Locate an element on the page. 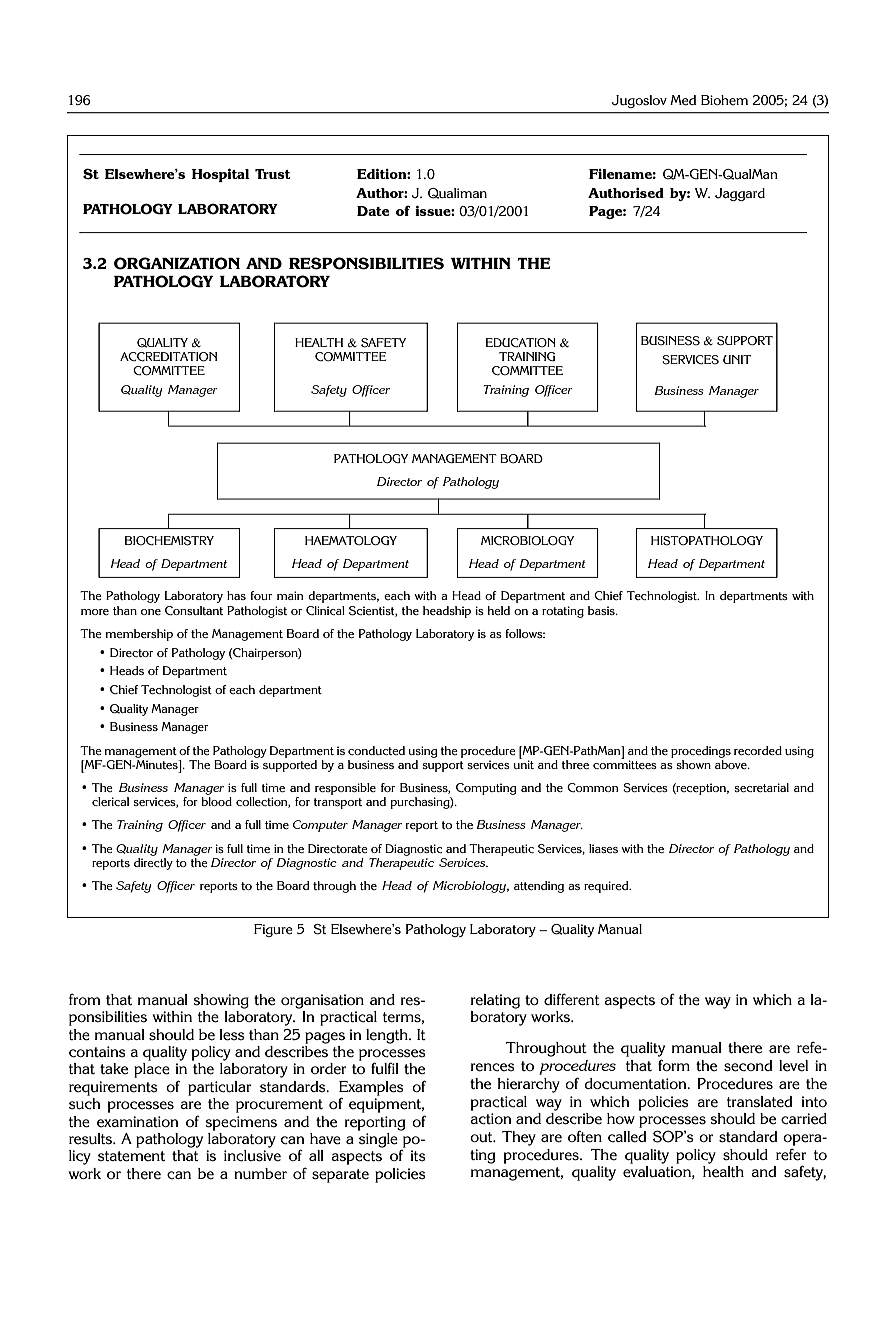 This image has width=896, height=1318. membership is located at coordinates (139, 635).
